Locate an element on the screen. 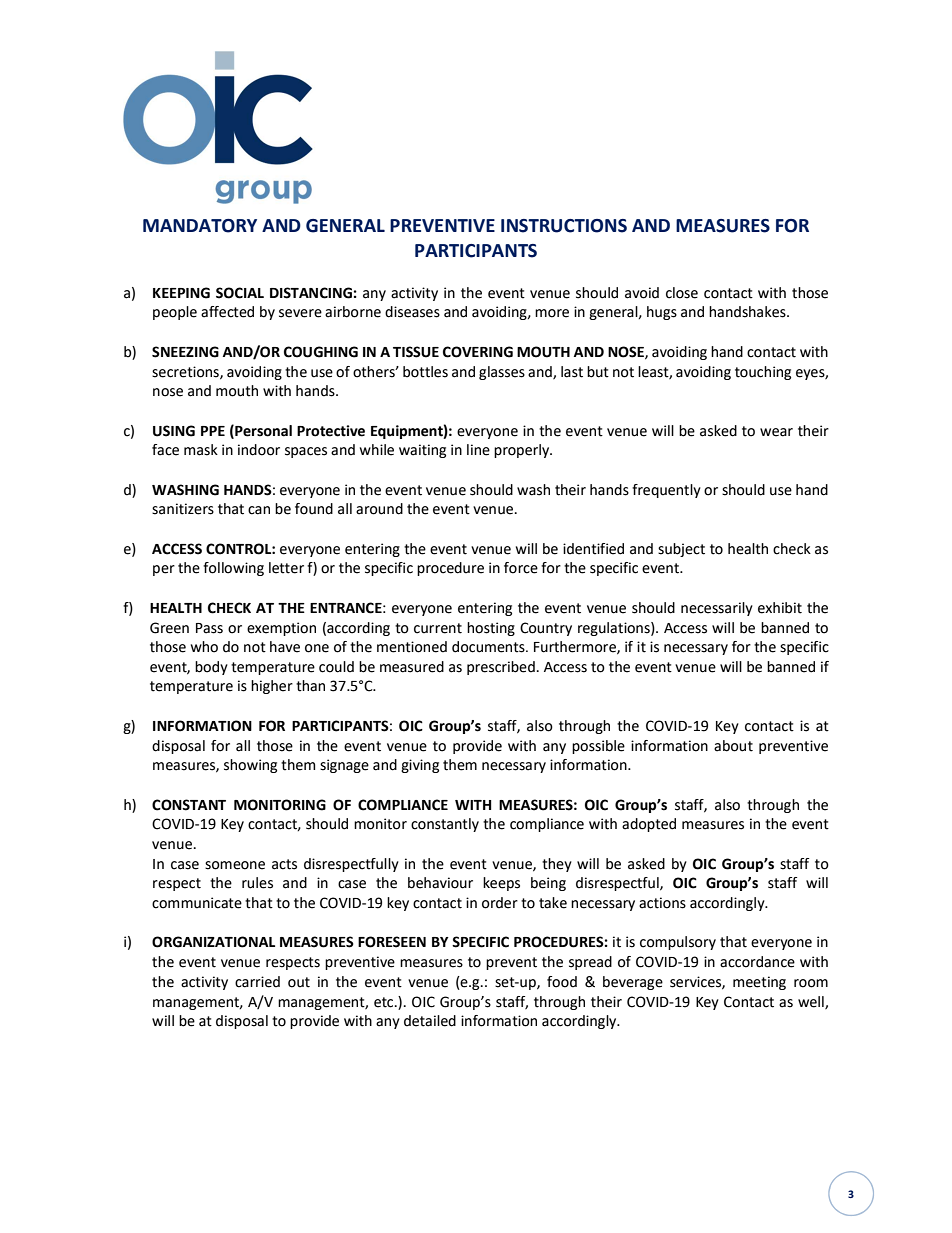 This screenshot has width=952, height=1233. detailed is located at coordinates (430, 1021).
